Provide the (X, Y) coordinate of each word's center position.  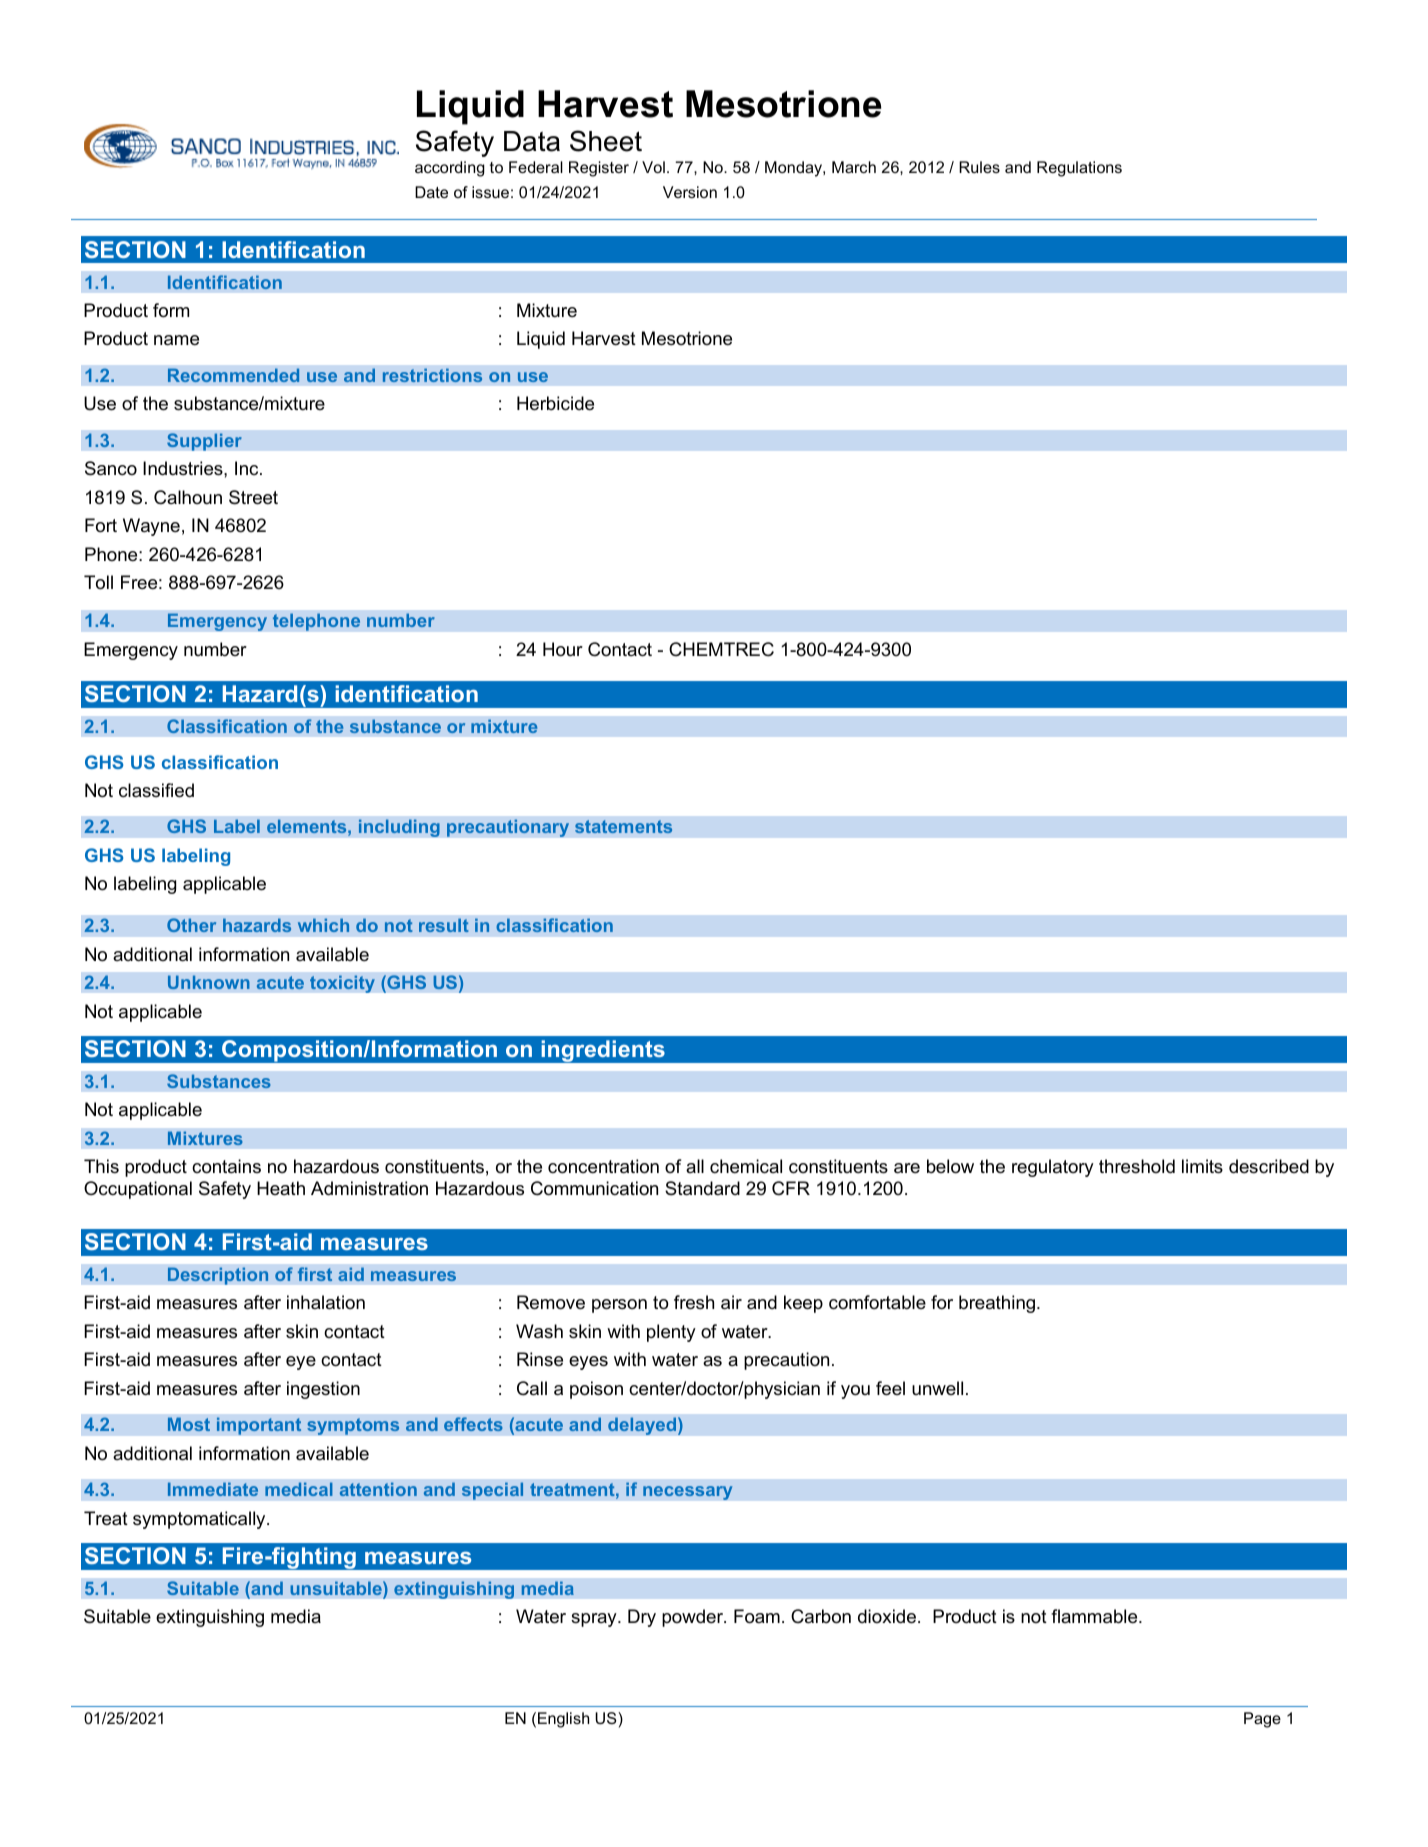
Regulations (1079, 169)
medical (299, 1489)
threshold (1137, 1166)
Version (690, 192)
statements (623, 826)
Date (431, 192)
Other (191, 925)
